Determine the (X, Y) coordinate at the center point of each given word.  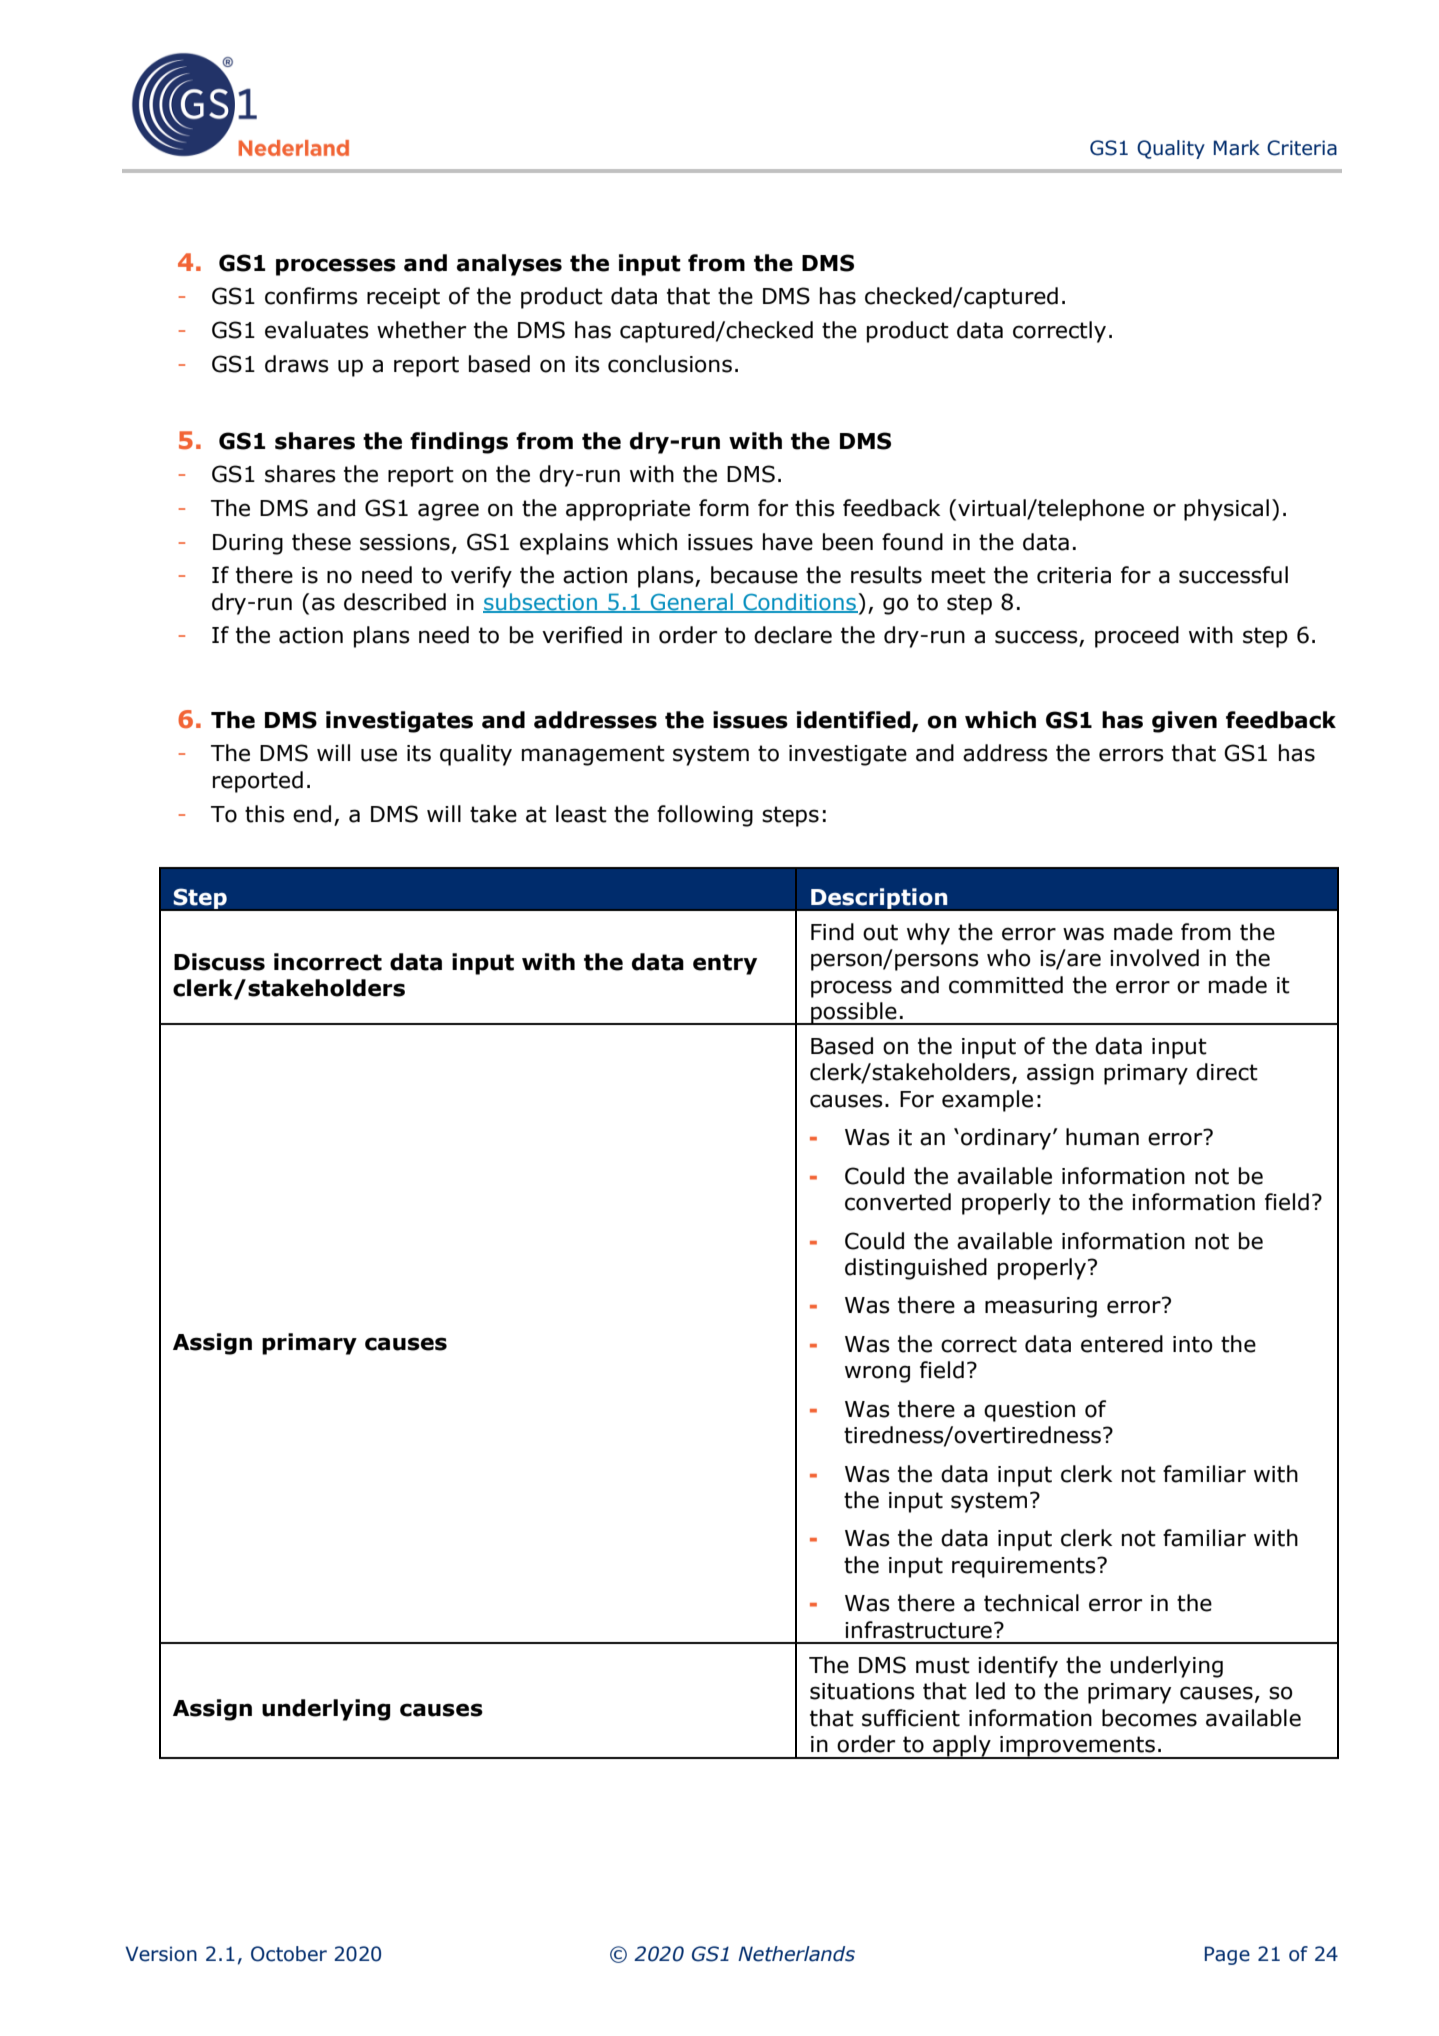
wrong (877, 1374)
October (289, 1954)
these (321, 542)
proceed (1137, 637)
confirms (311, 296)
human (1102, 1137)
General (692, 602)
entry (725, 964)
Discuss (219, 962)
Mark (1237, 148)
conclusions (670, 364)
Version (161, 1954)
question (1029, 1411)
